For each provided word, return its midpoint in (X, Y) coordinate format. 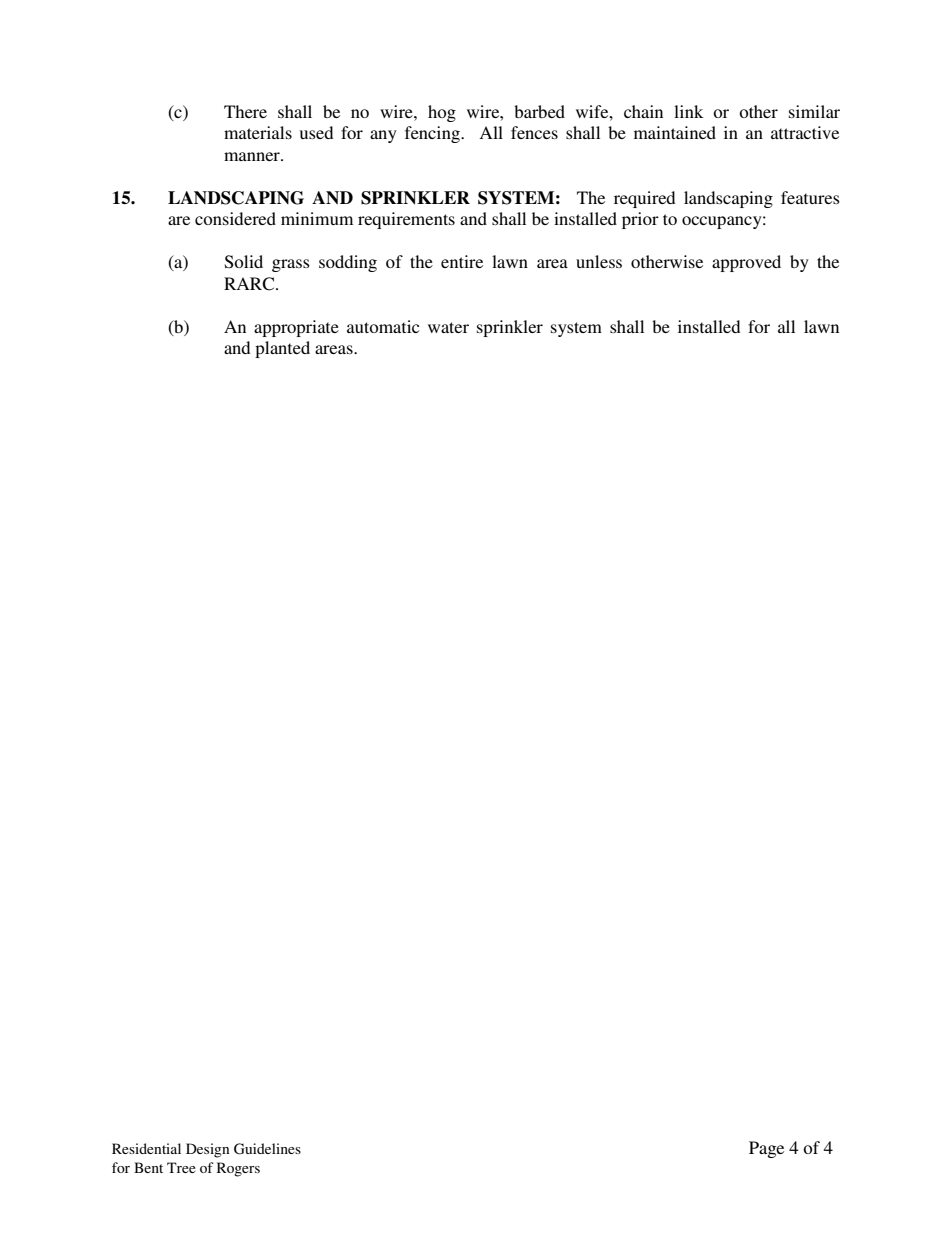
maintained (675, 132)
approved (746, 263)
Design (207, 1150)
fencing (433, 134)
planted (282, 349)
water (448, 327)
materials (258, 132)
